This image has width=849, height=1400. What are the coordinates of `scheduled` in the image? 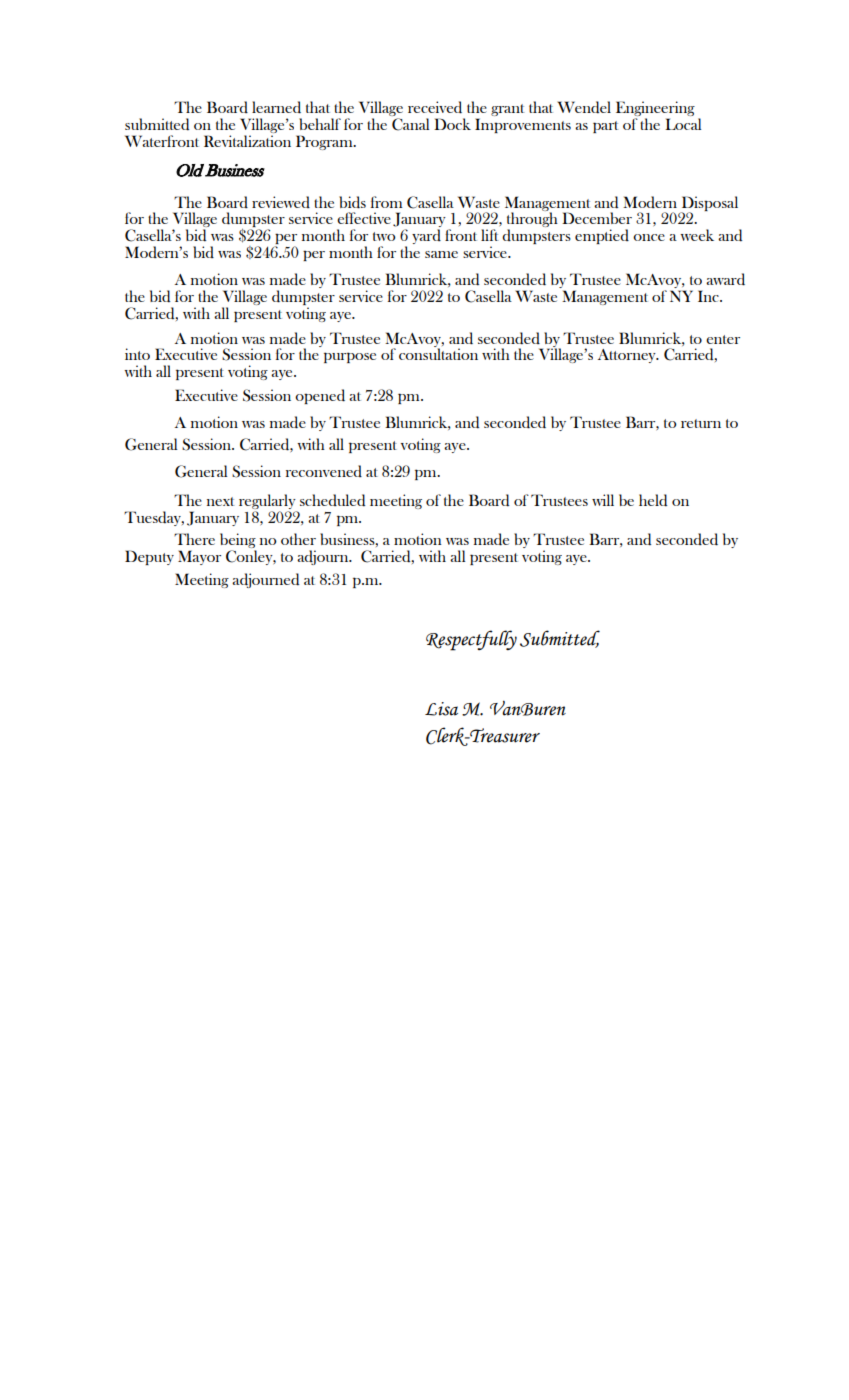 It's located at (332, 500).
